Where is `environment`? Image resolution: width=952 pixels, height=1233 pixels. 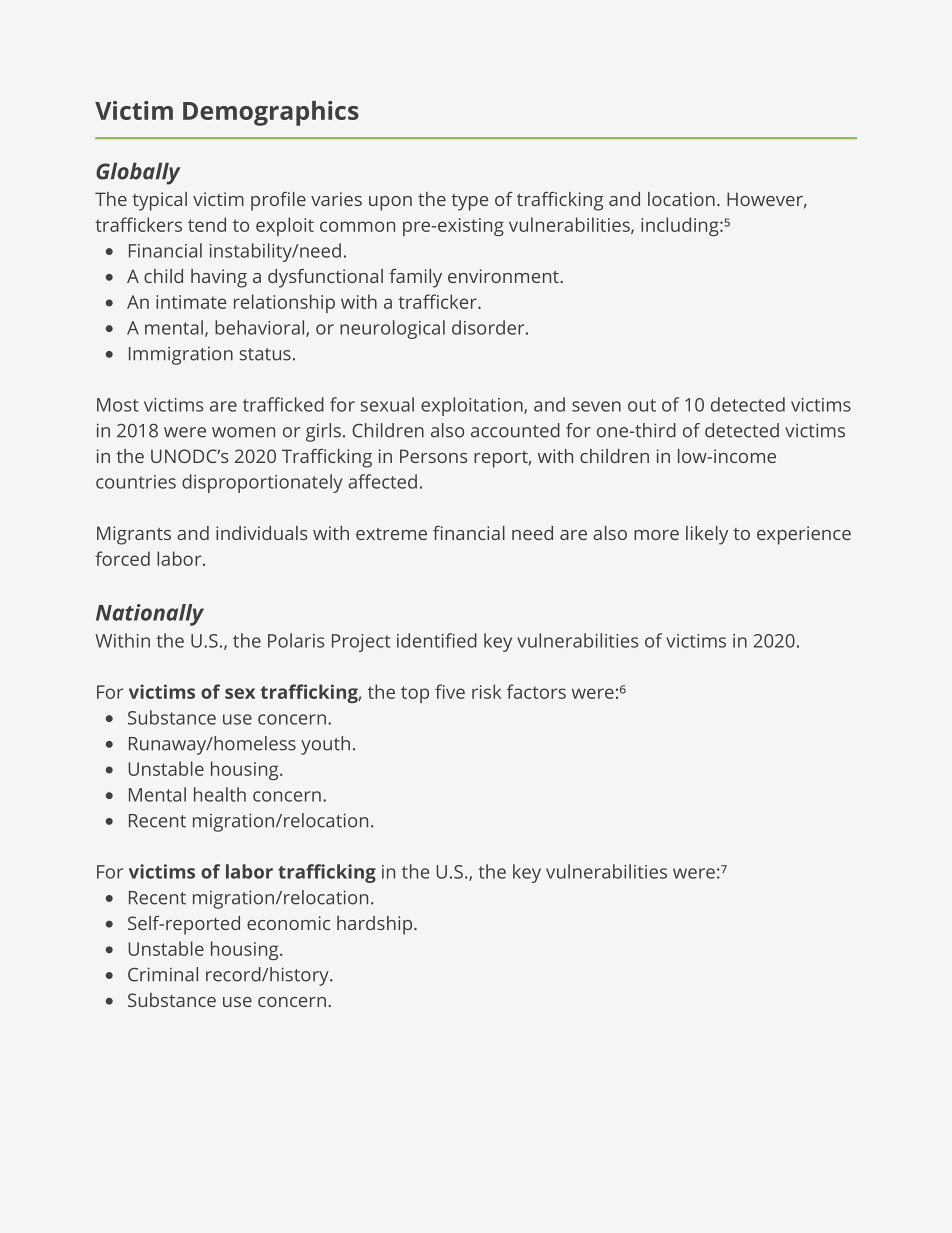 environment is located at coordinates (503, 276).
